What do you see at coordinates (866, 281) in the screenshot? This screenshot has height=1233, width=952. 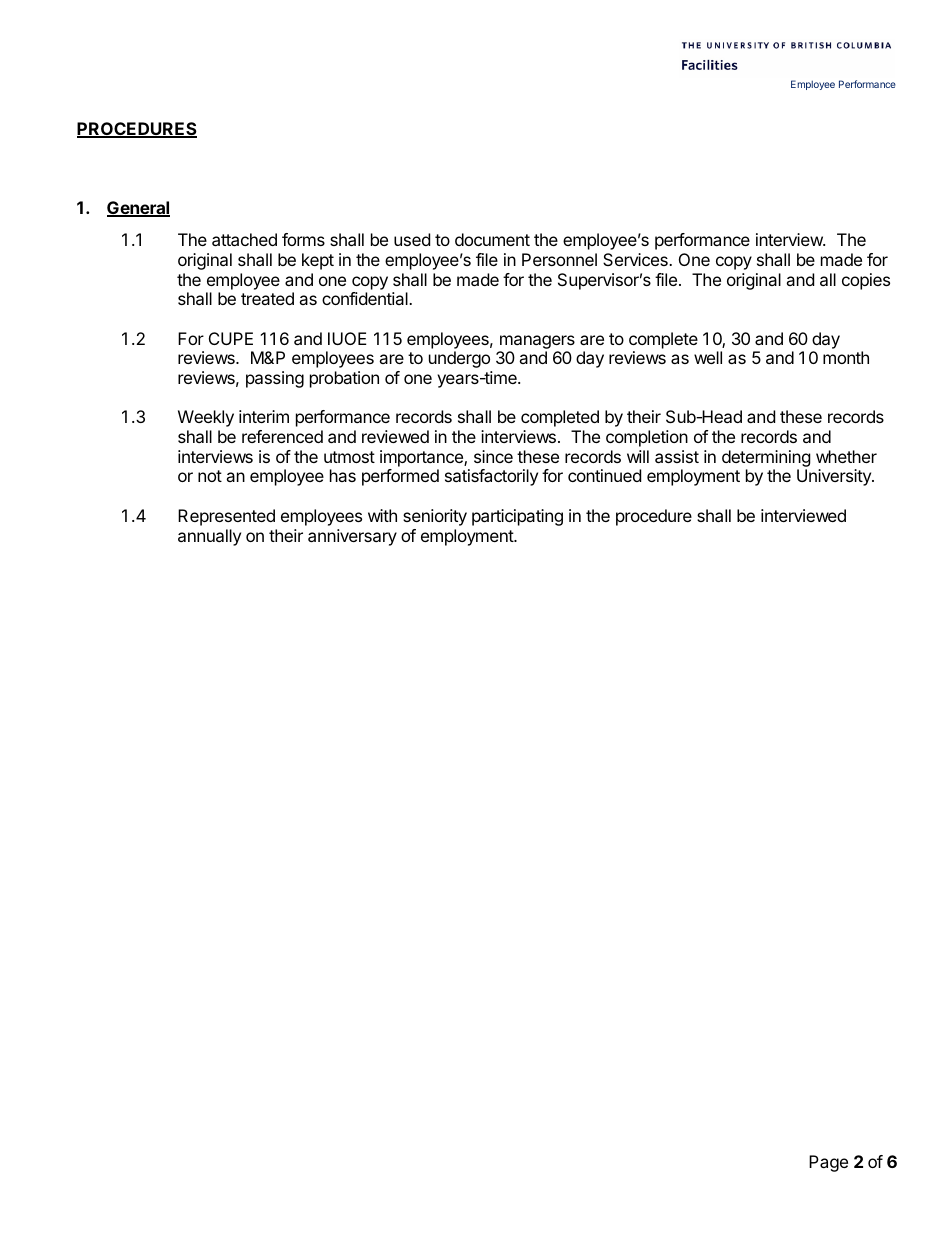 I see `copies` at bounding box center [866, 281].
